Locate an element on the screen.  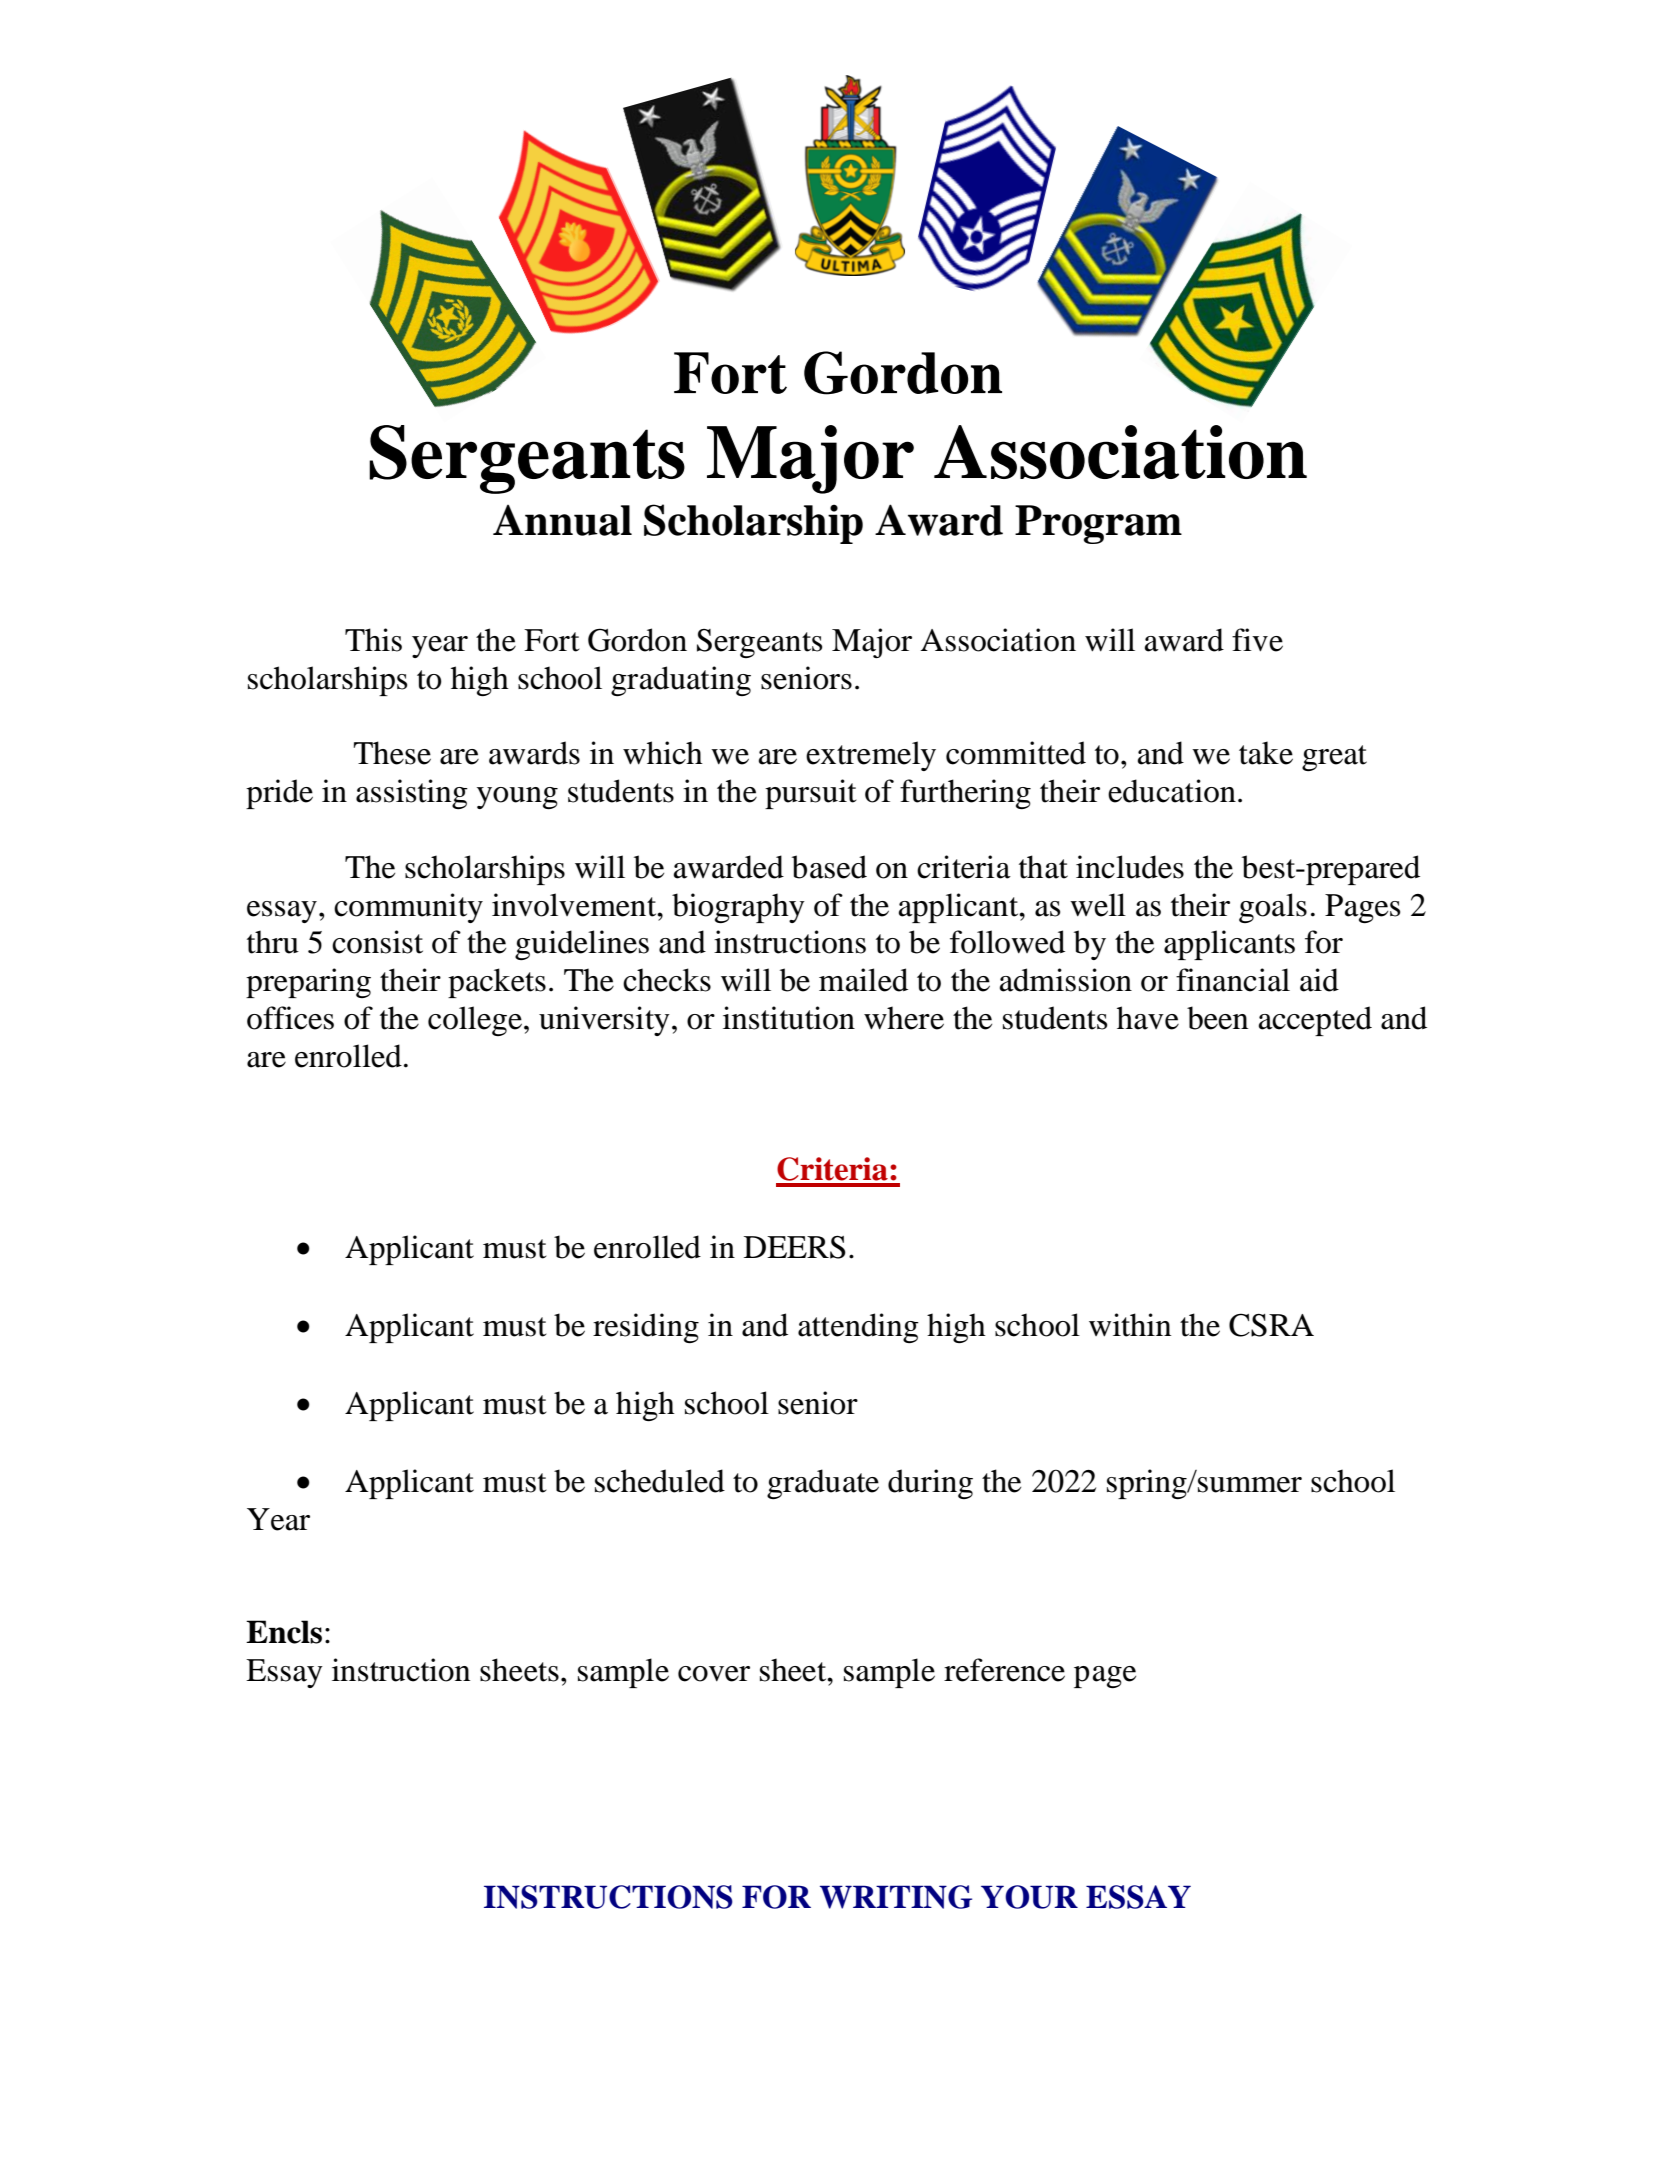
Program is located at coordinates (1098, 524).
